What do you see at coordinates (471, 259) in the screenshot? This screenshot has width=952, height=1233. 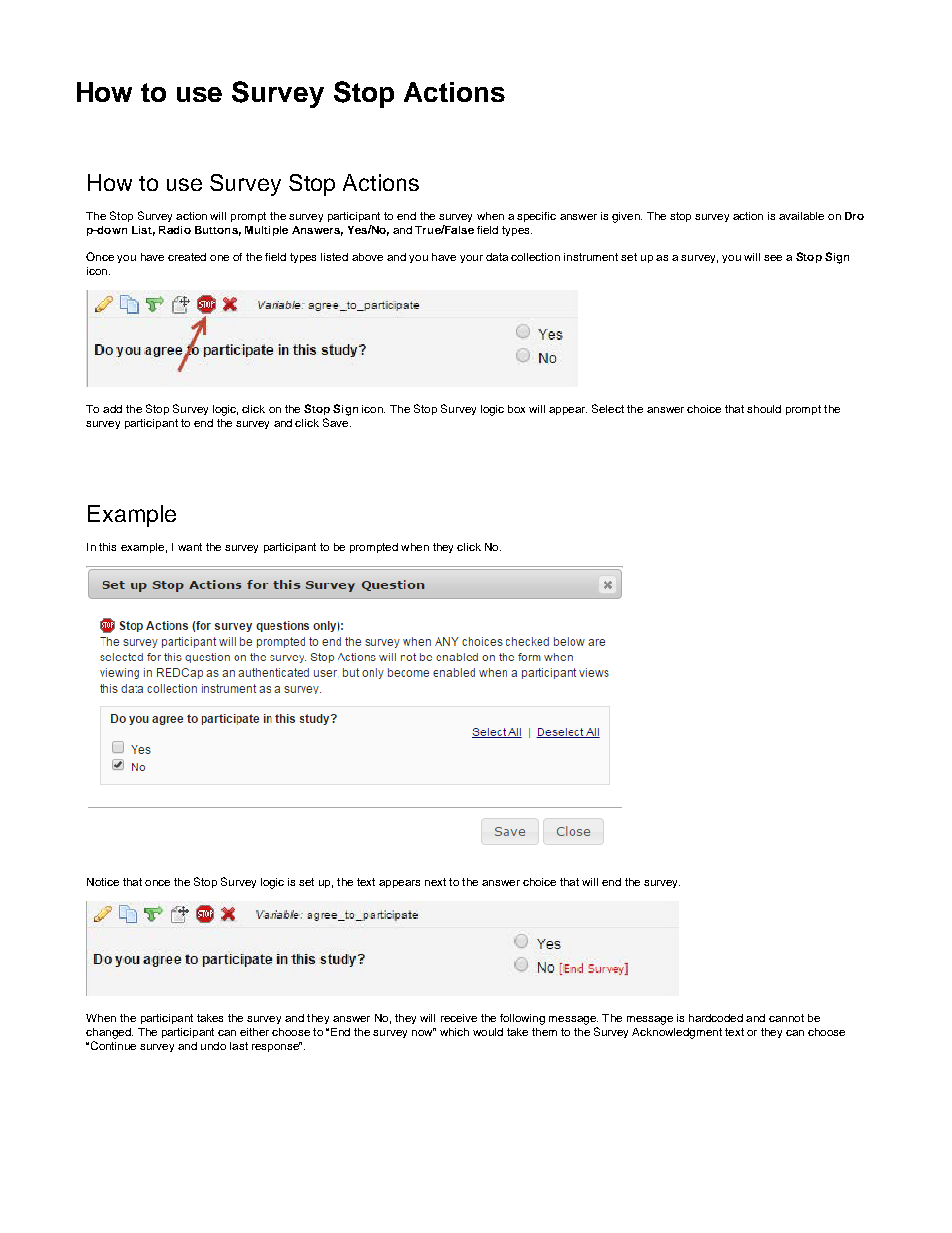 I see `your` at bounding box center [471, 259].
